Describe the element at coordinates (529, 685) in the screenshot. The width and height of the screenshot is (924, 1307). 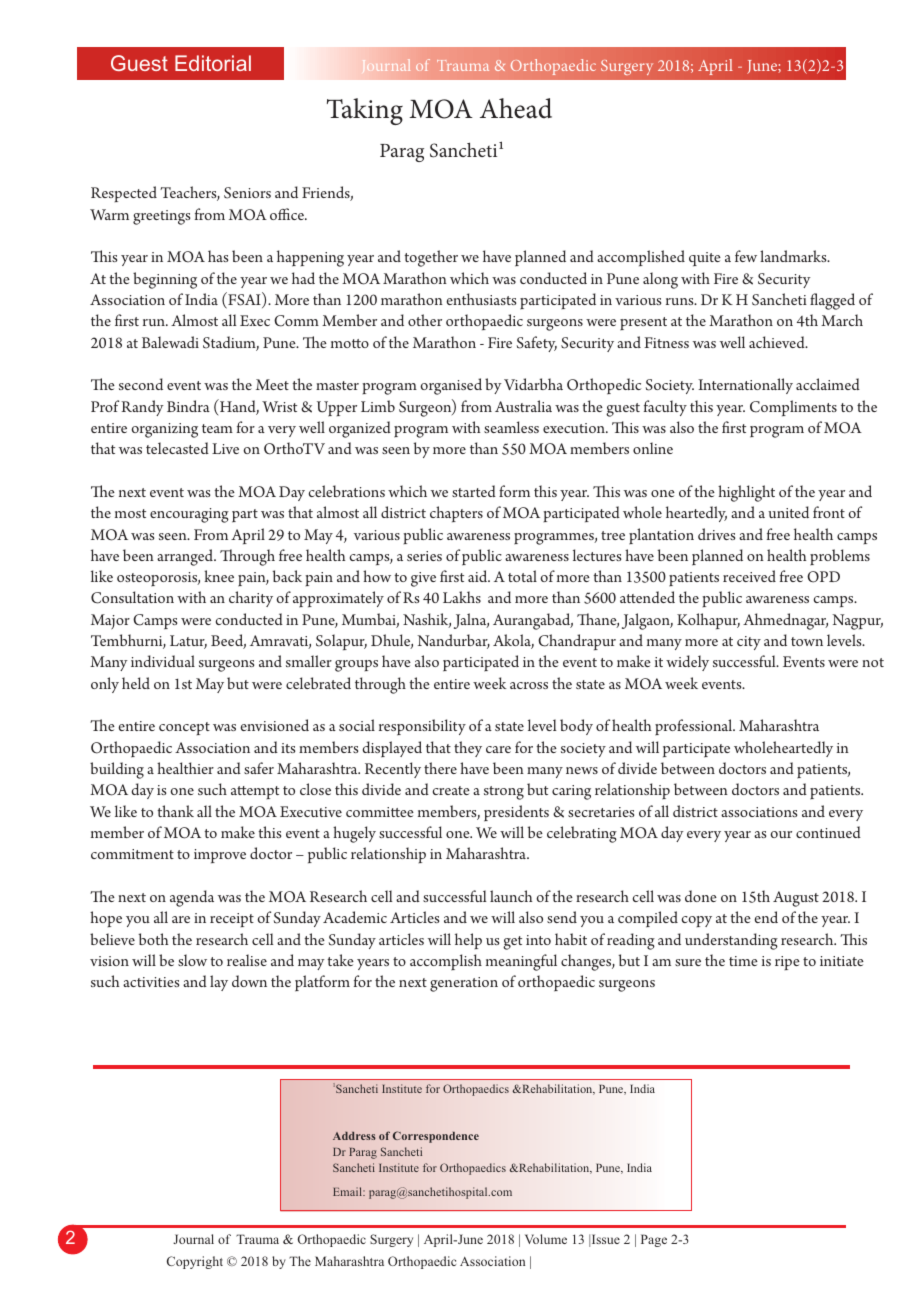
I see `across` at that location.
